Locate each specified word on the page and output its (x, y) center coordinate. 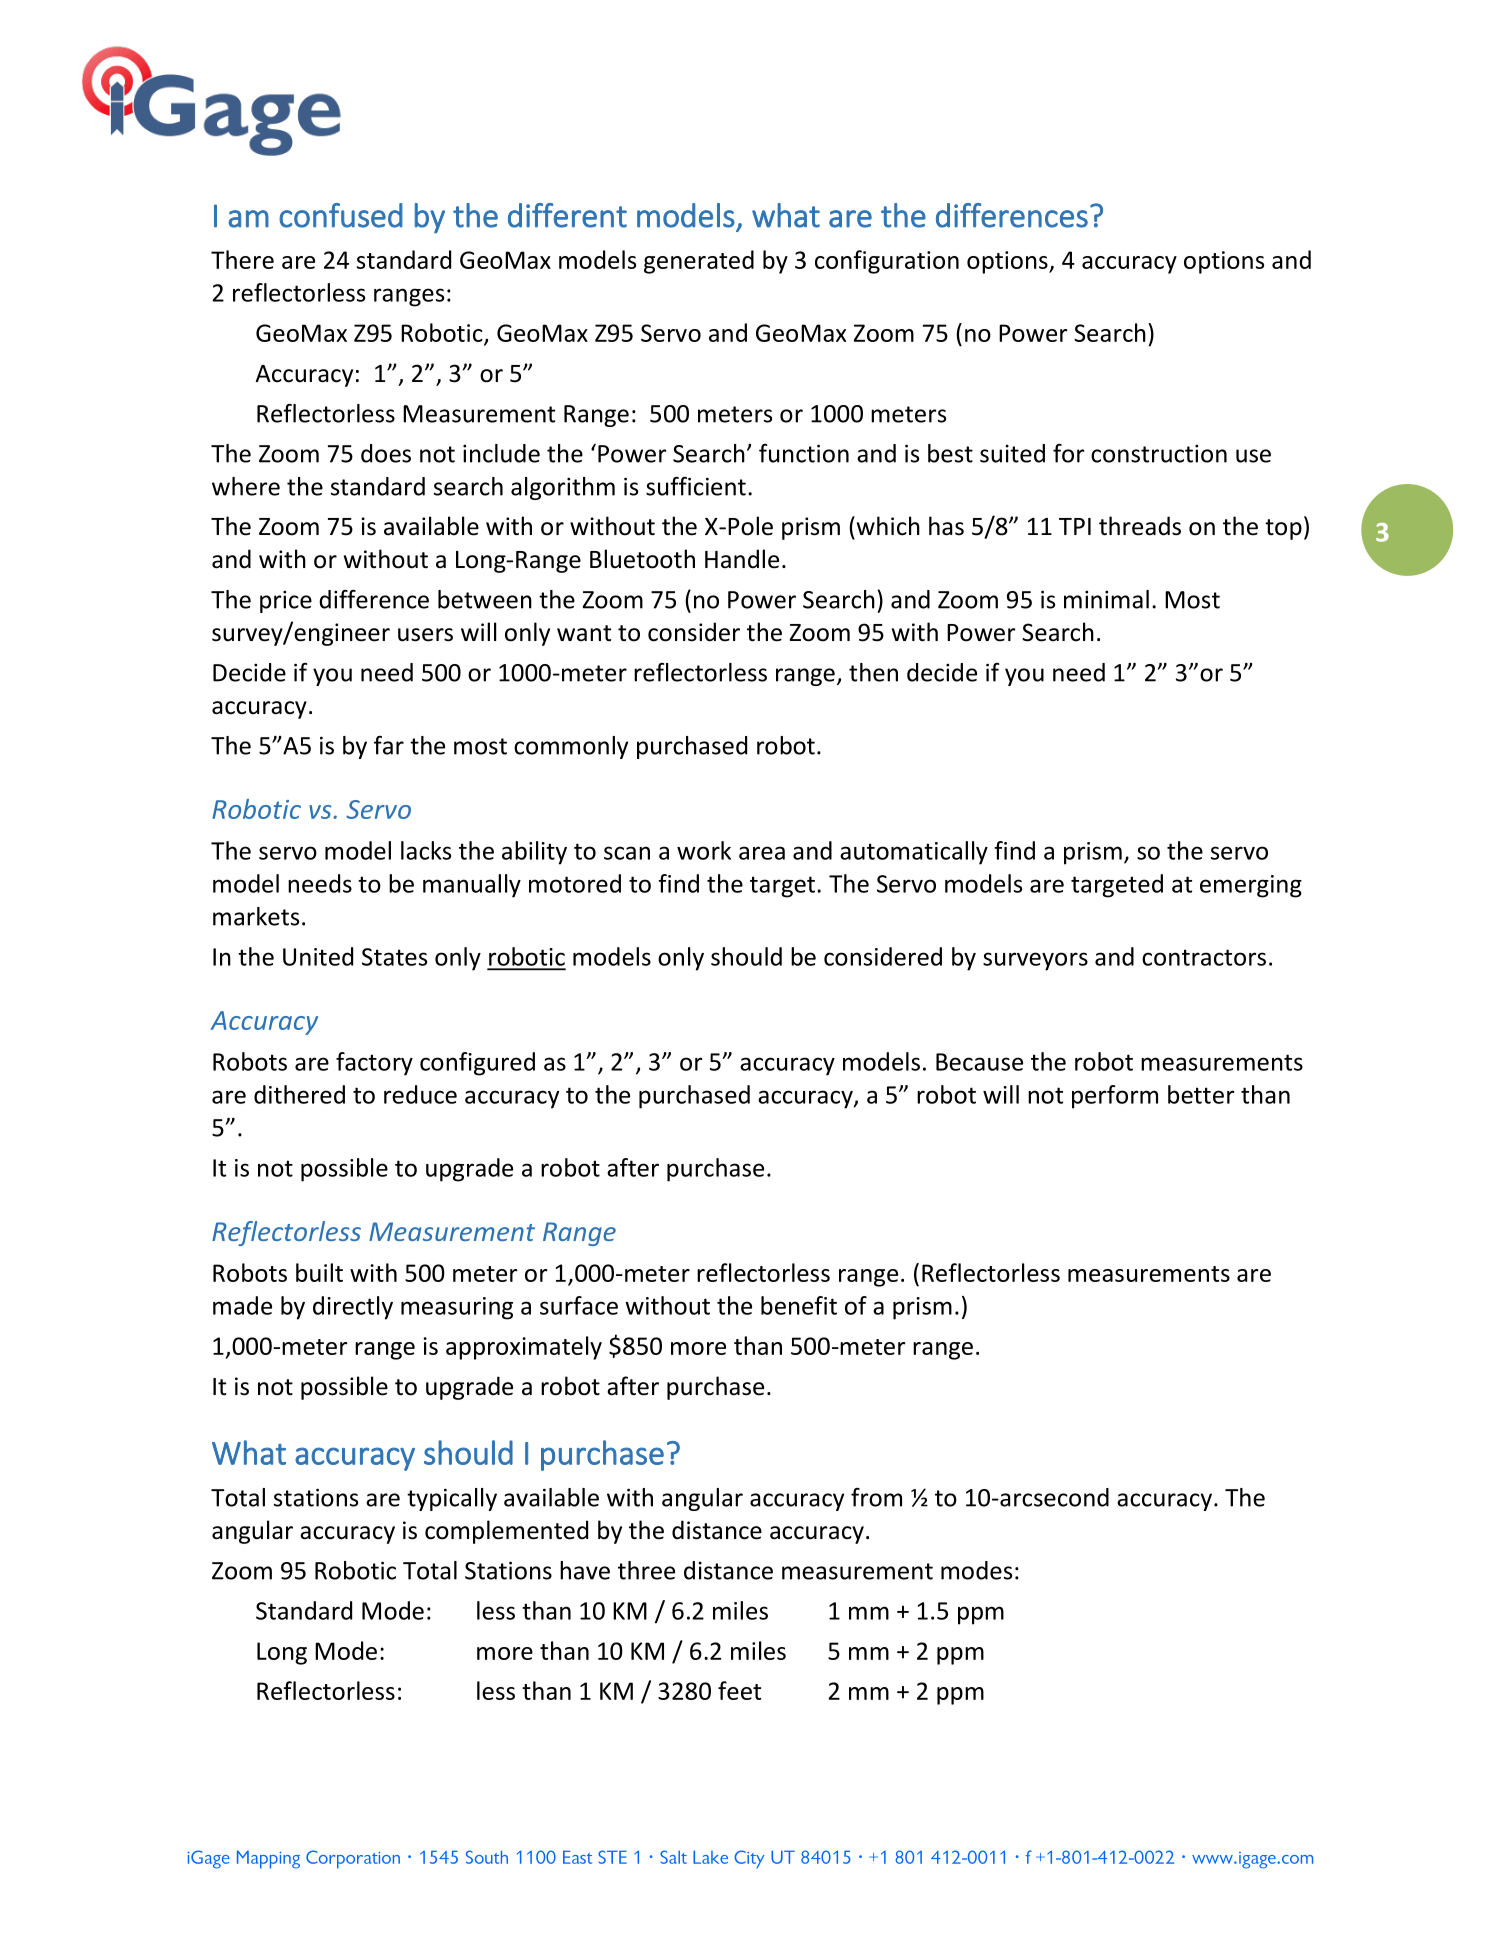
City (749, 1859)
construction (1159, 454)
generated (699, 262)
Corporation (353, 1859)
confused (341, 215)
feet (739, 1690)
